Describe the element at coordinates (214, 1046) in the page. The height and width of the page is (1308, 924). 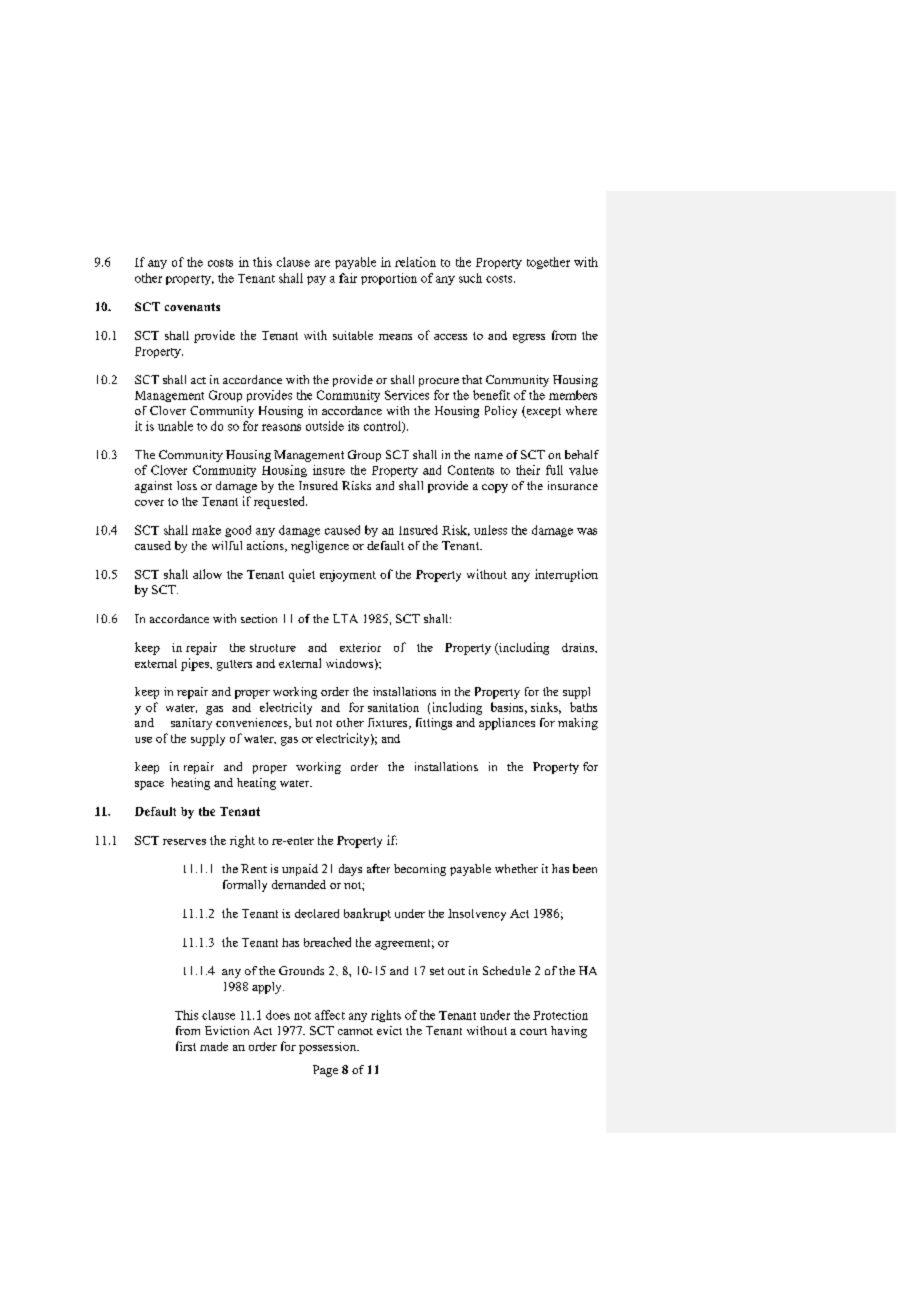
I see `made` at that location.
